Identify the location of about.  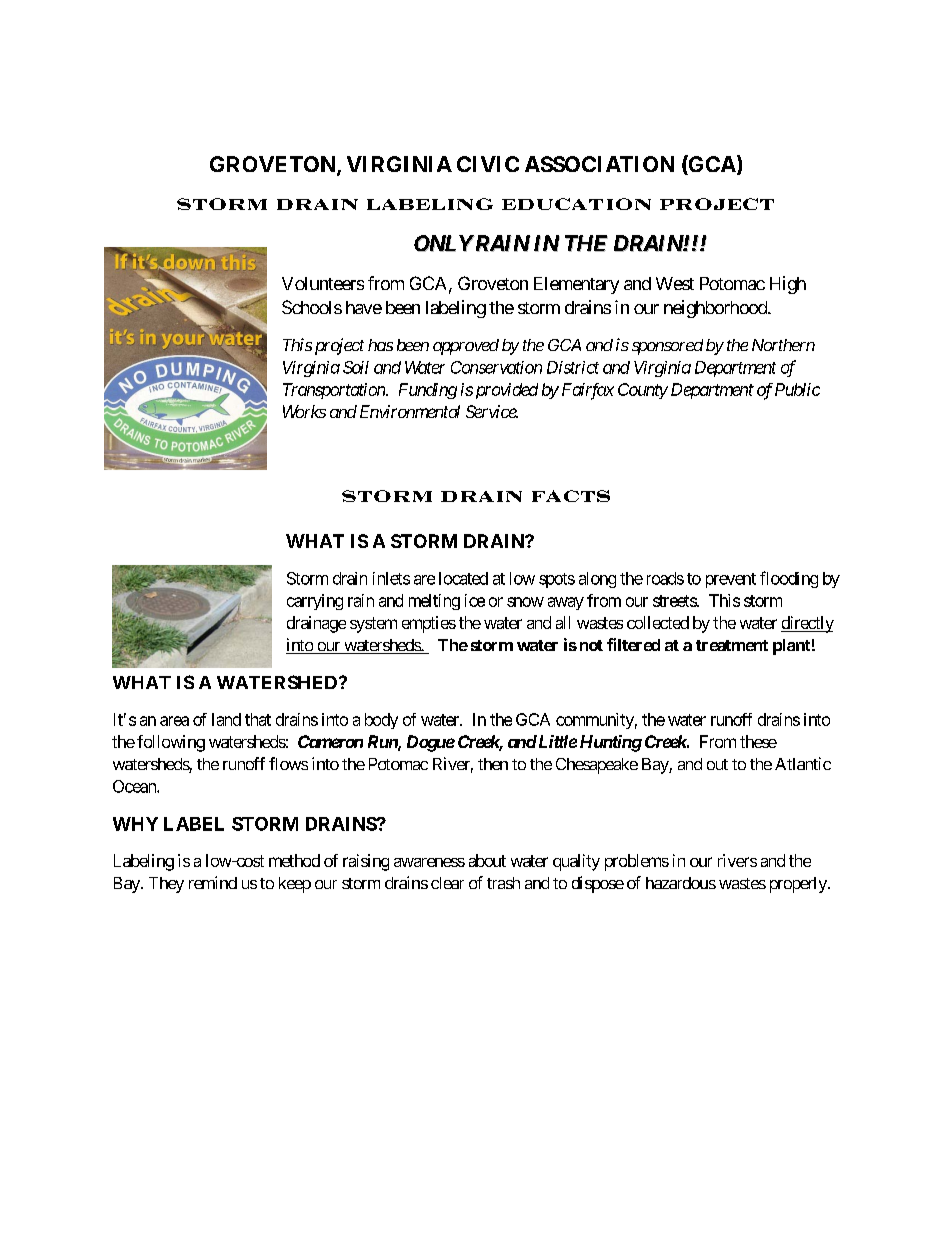
(487, 860).
